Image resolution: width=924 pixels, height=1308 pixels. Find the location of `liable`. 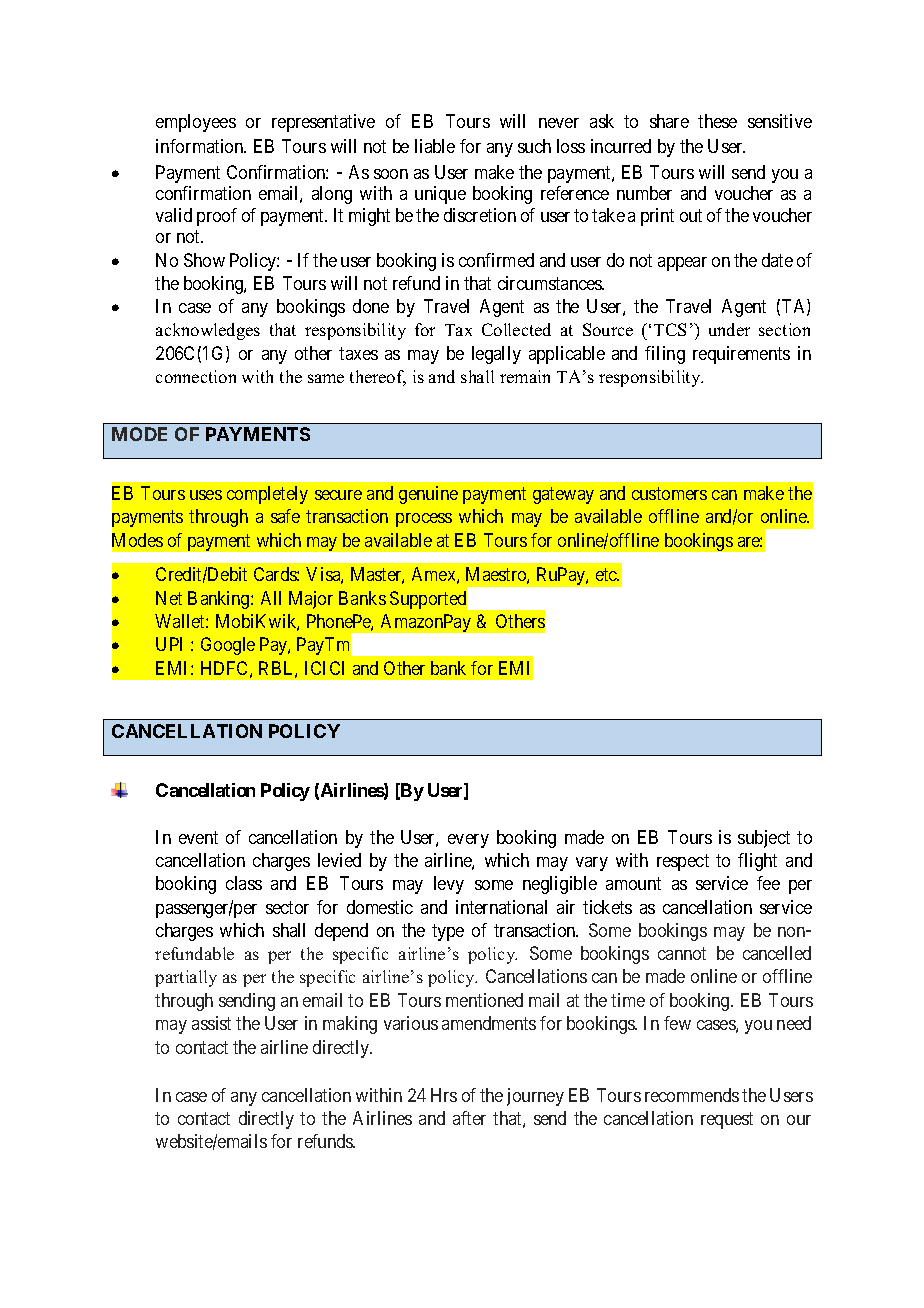

liable is located at coordinates (435, 146).
